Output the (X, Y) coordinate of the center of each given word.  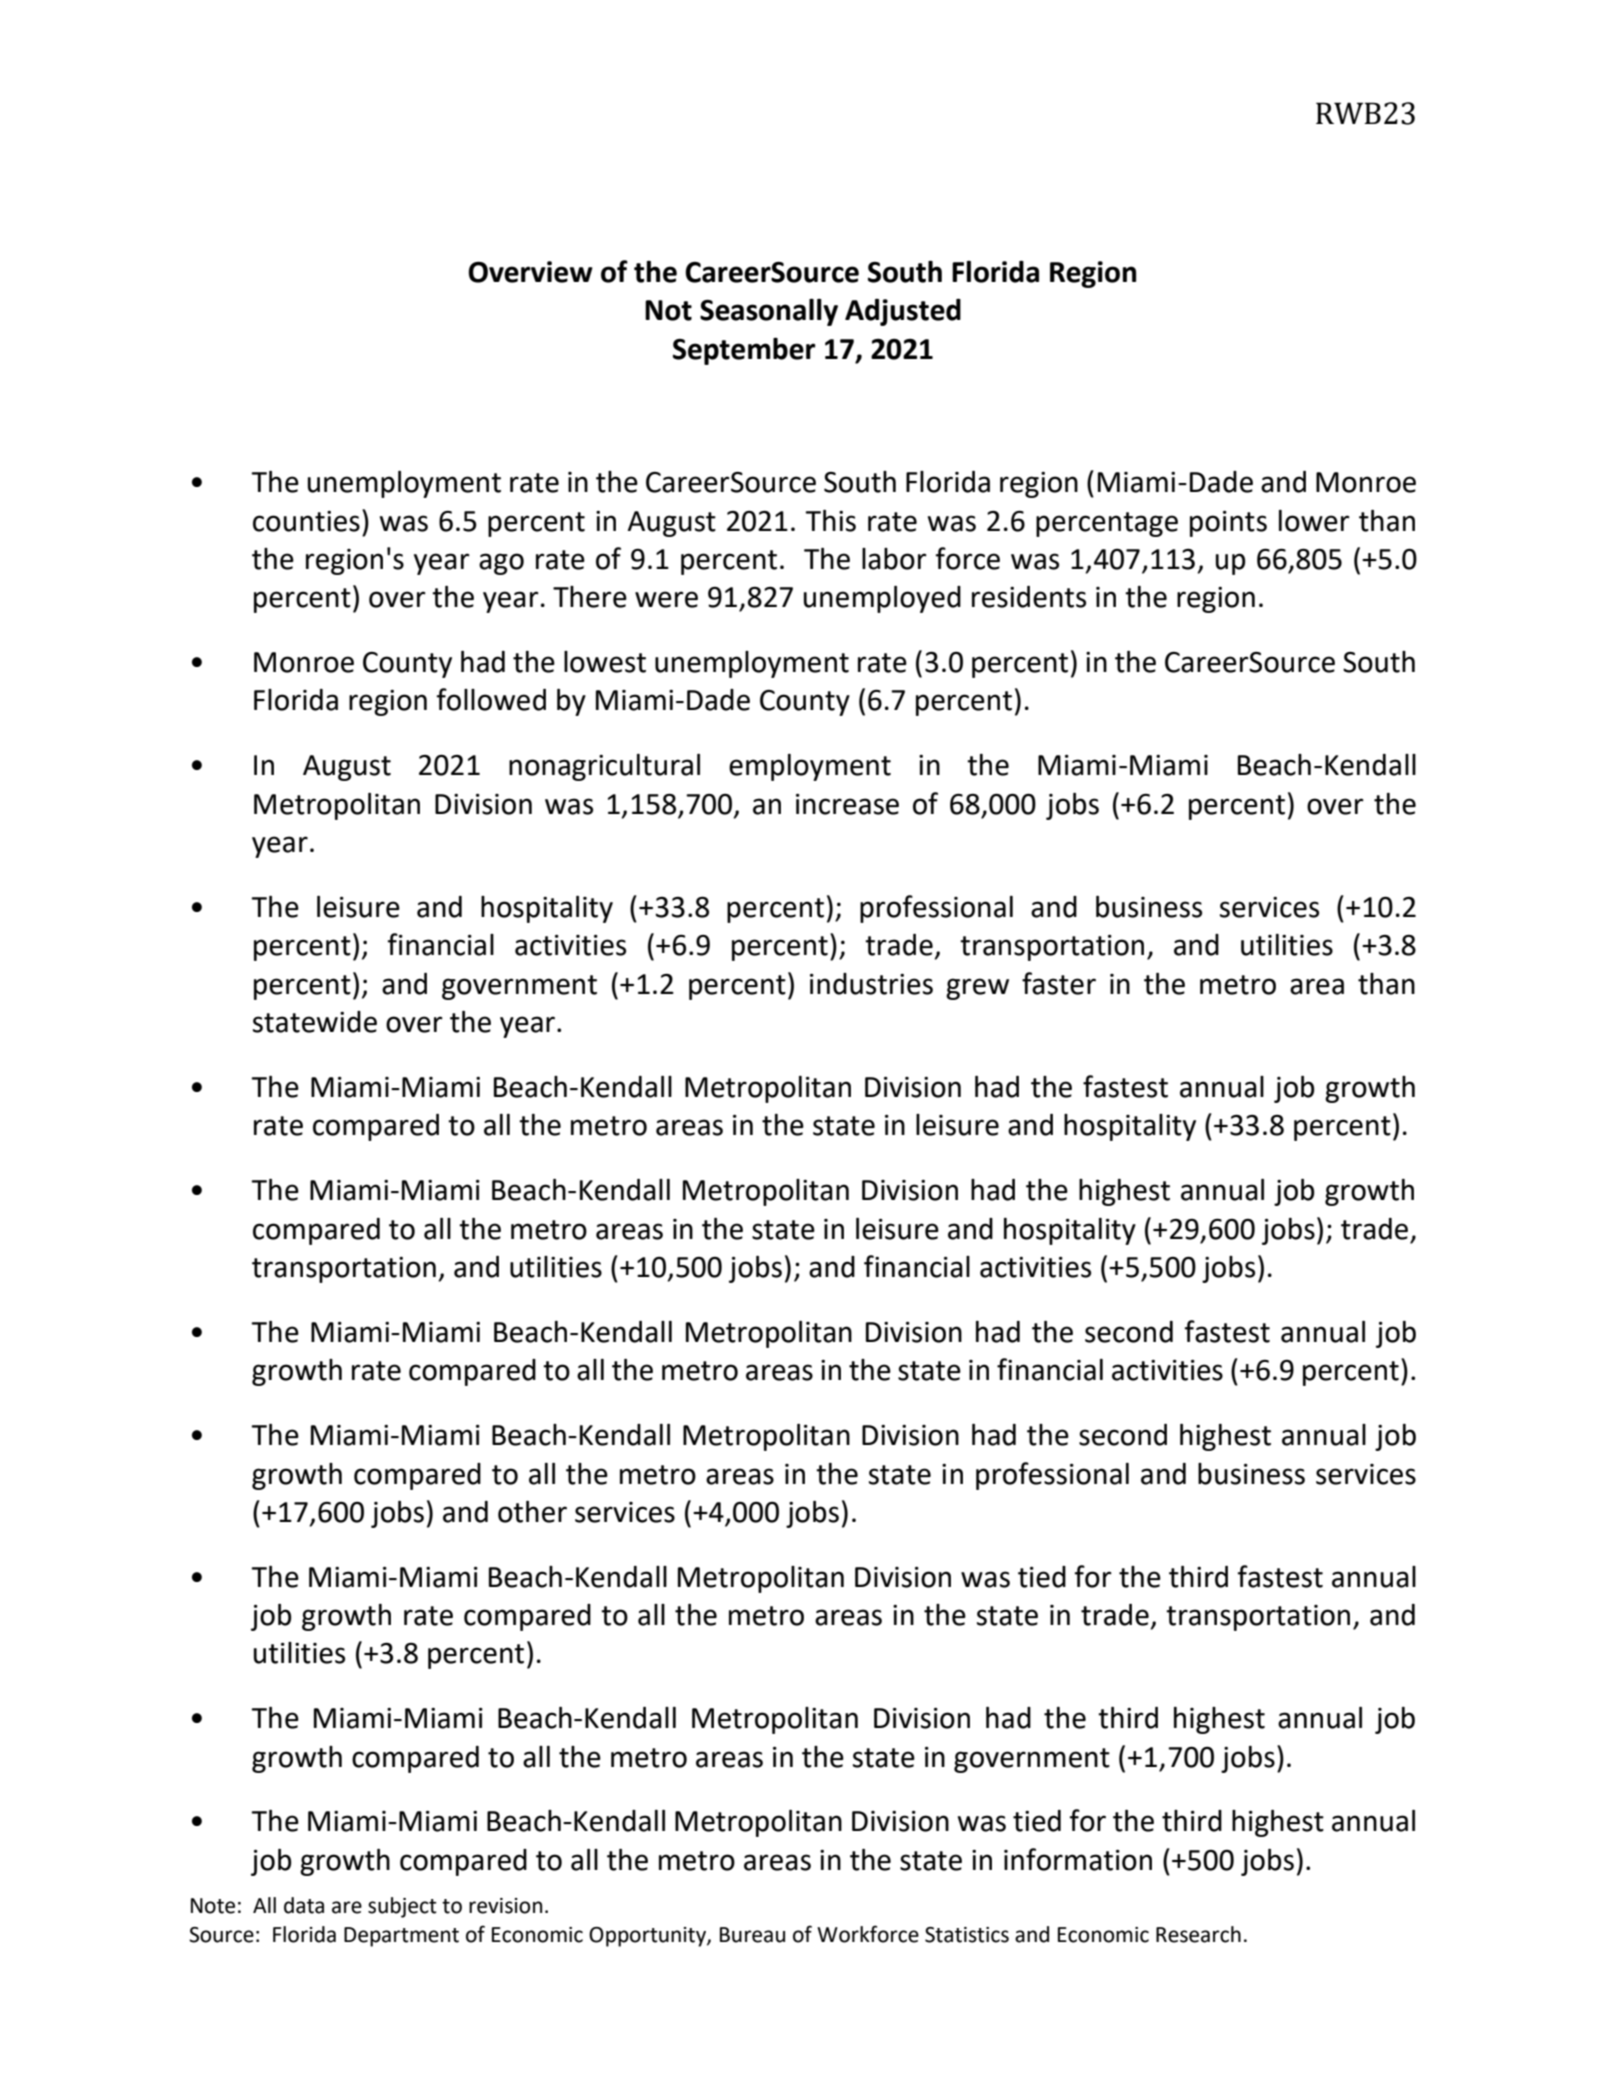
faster (1059, 983)
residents (1029, 597)
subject (402, 1907)
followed (491, 699)
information (1078, 1859)
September (744, 351)
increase (847, 804)
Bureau (752, 1935)
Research (1198, 1934)
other (532, 1512)
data (304, 1905)
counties (306, 521)
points (1228, 524)
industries (871, 984)
